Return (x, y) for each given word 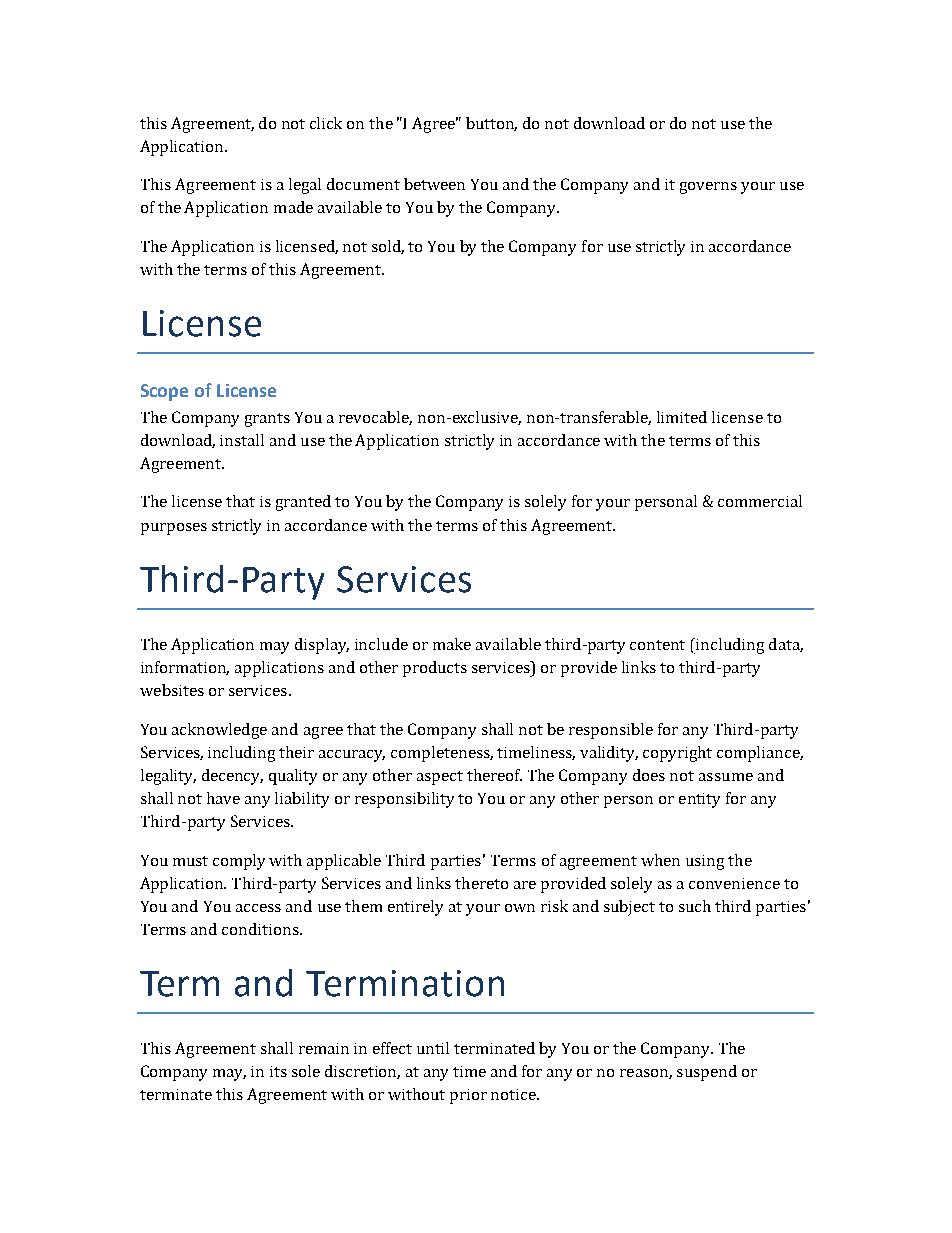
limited (682, 417)
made (293, 207)
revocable (375, 418)
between (434, 184)
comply (239, 862)
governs (708, 188)
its (278, 1071)
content (657, 645)
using (705, 862)
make (452, 644)
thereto (481, 883)
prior (468, 1096)
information (185, 668)
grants (267, 420)
